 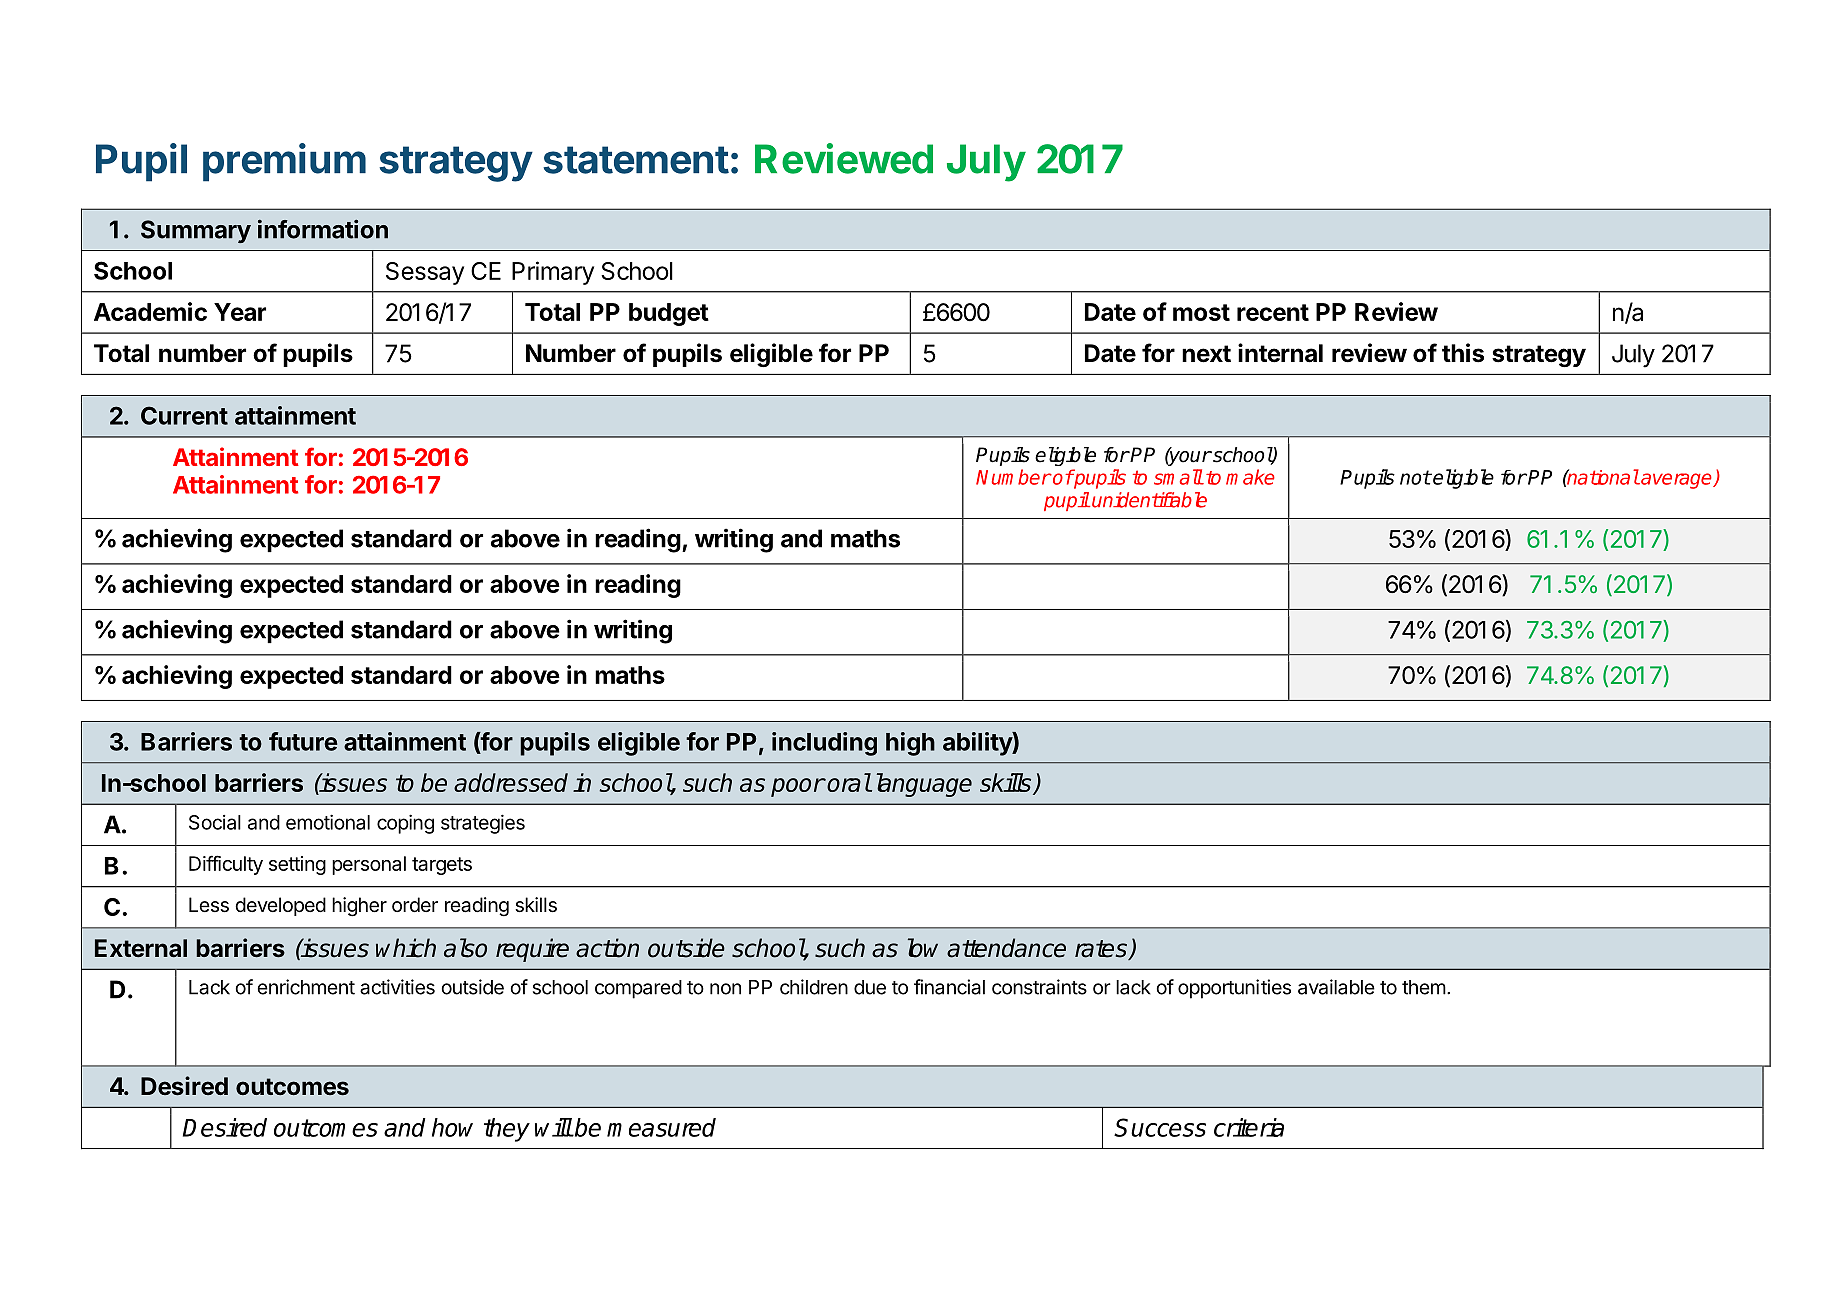 I want to click on statement, so click(x=636, y=160).
